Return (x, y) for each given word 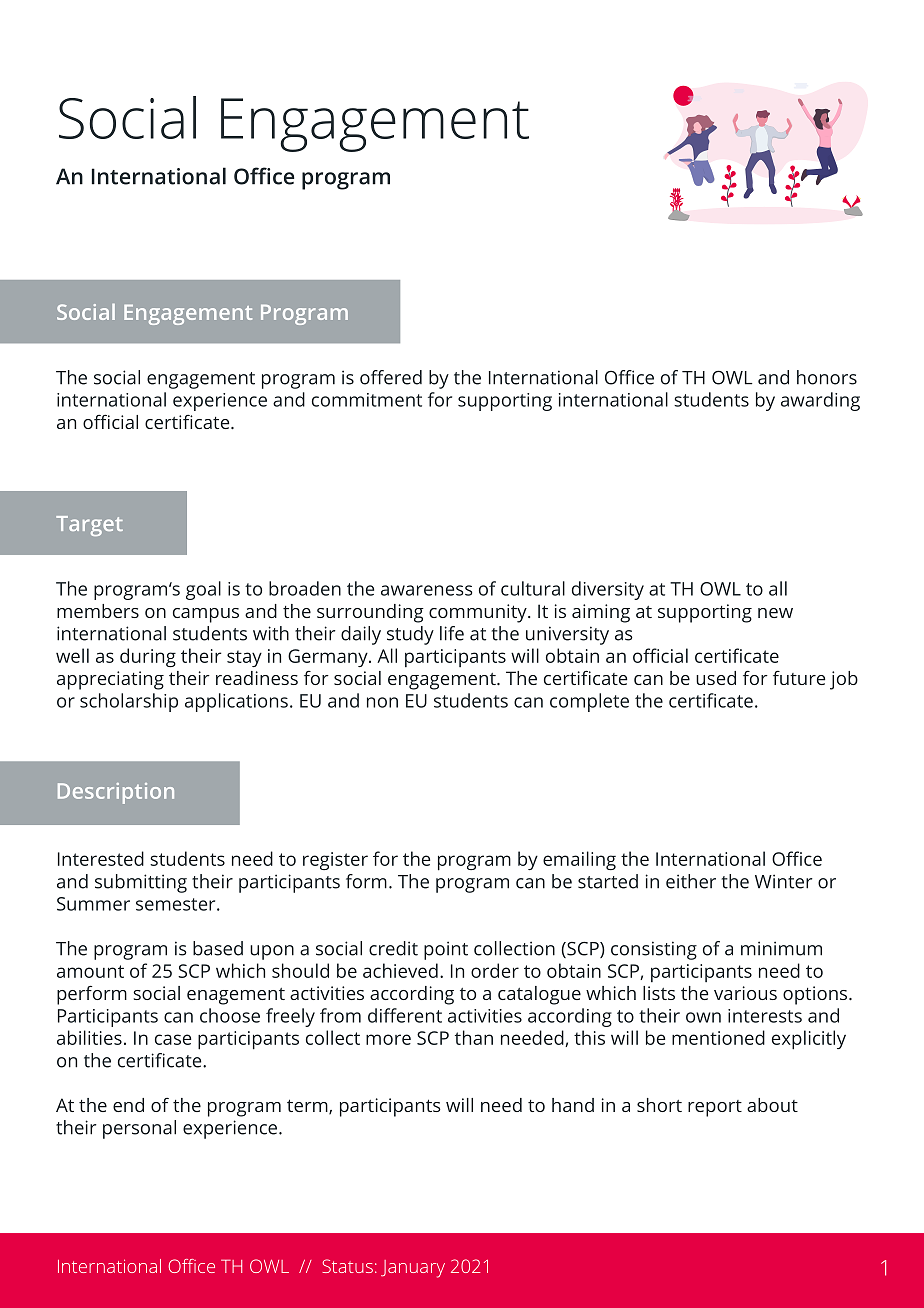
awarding (820, 401)
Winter (784, 881)
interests (765, 1016)
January (413, 1269)
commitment (367, 400)
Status (347, 1266)
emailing (579, 860)
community (479, 613)
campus (206, 615)
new (775, 613)
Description (116, 793)
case (173, 1039)
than (474, 1037)
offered (391, 377)
